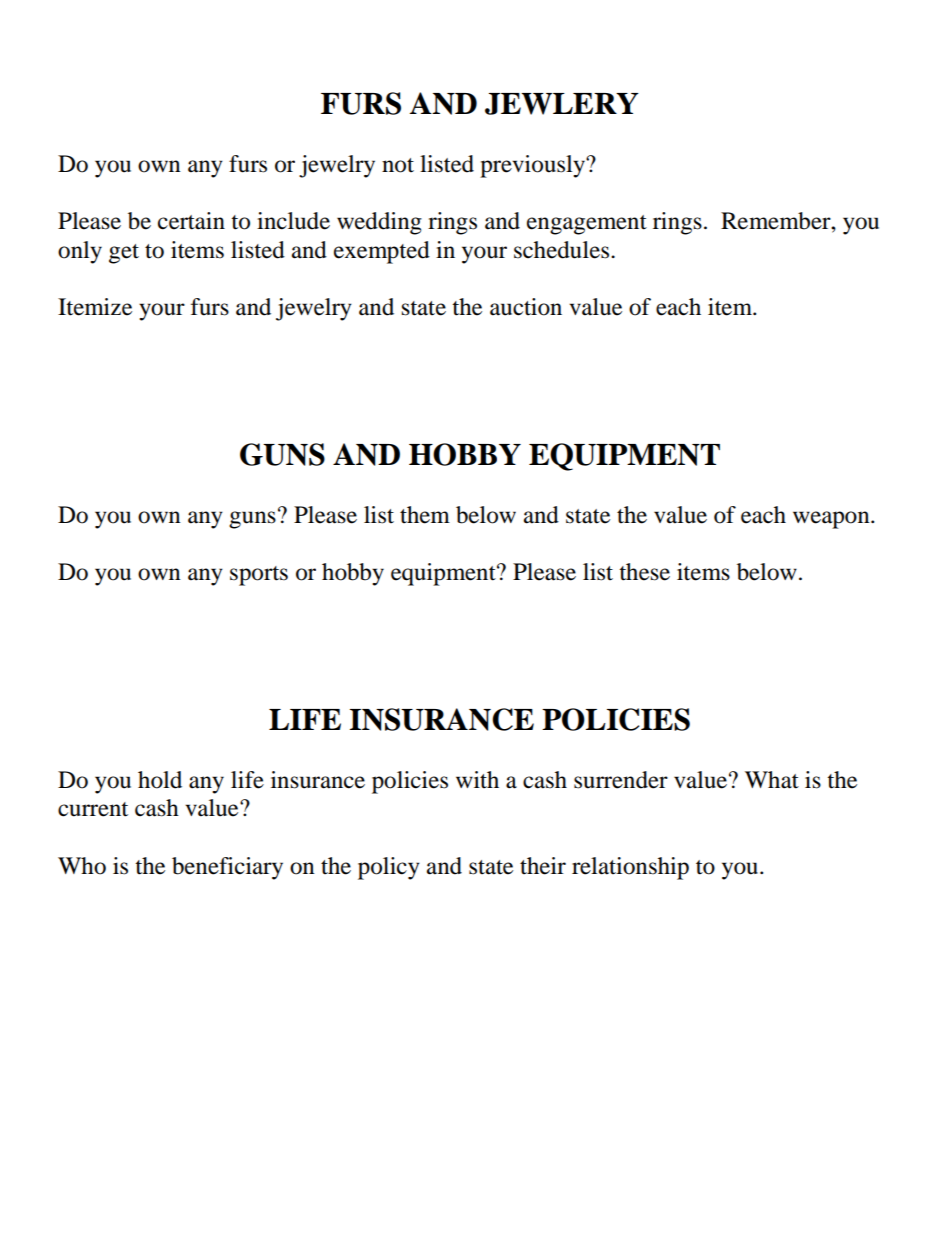  Describe the element at coordinates (227, 868) in the document. I see `beneficiary` at that location.
